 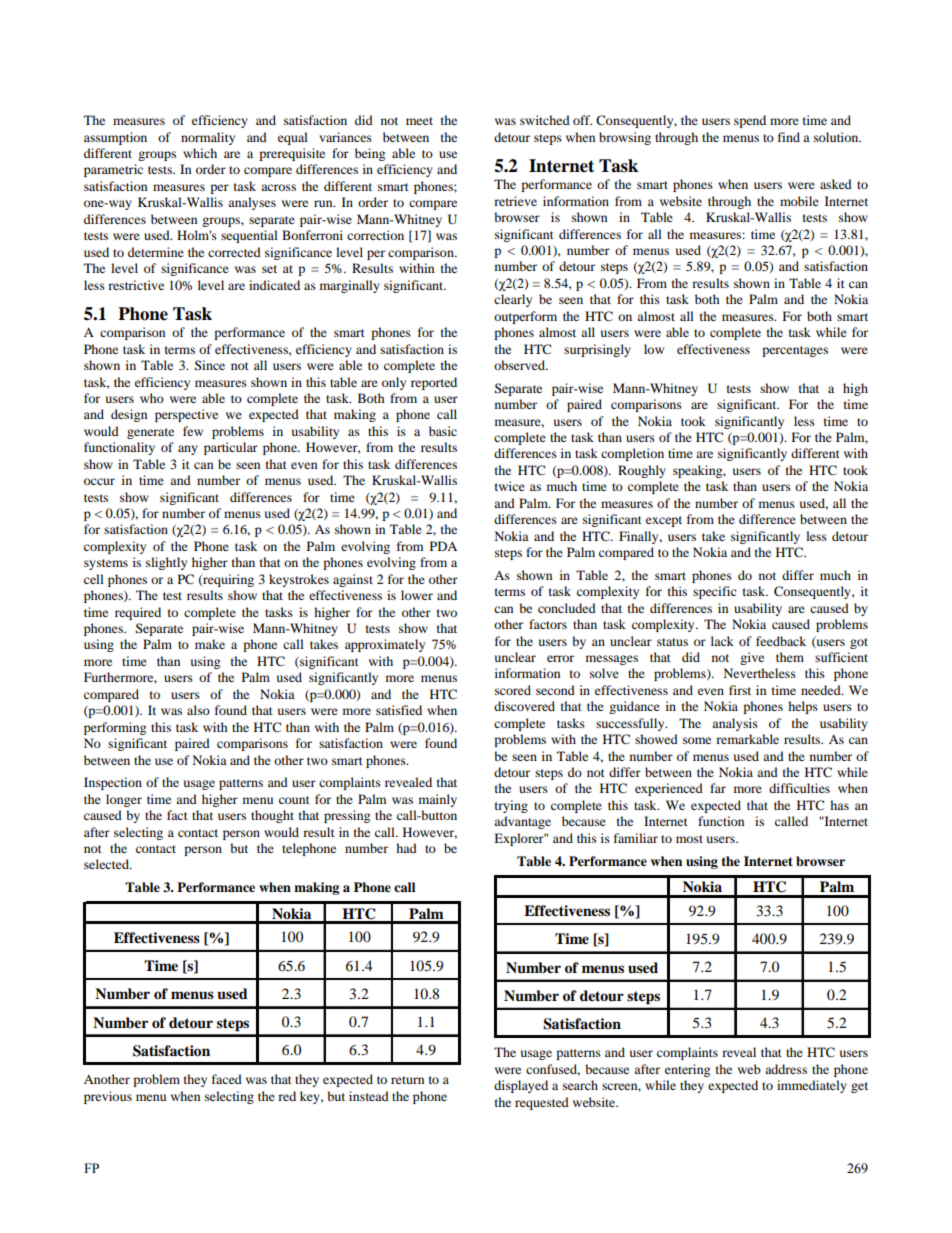 I want to click on any, so click(x=188, y=450).
